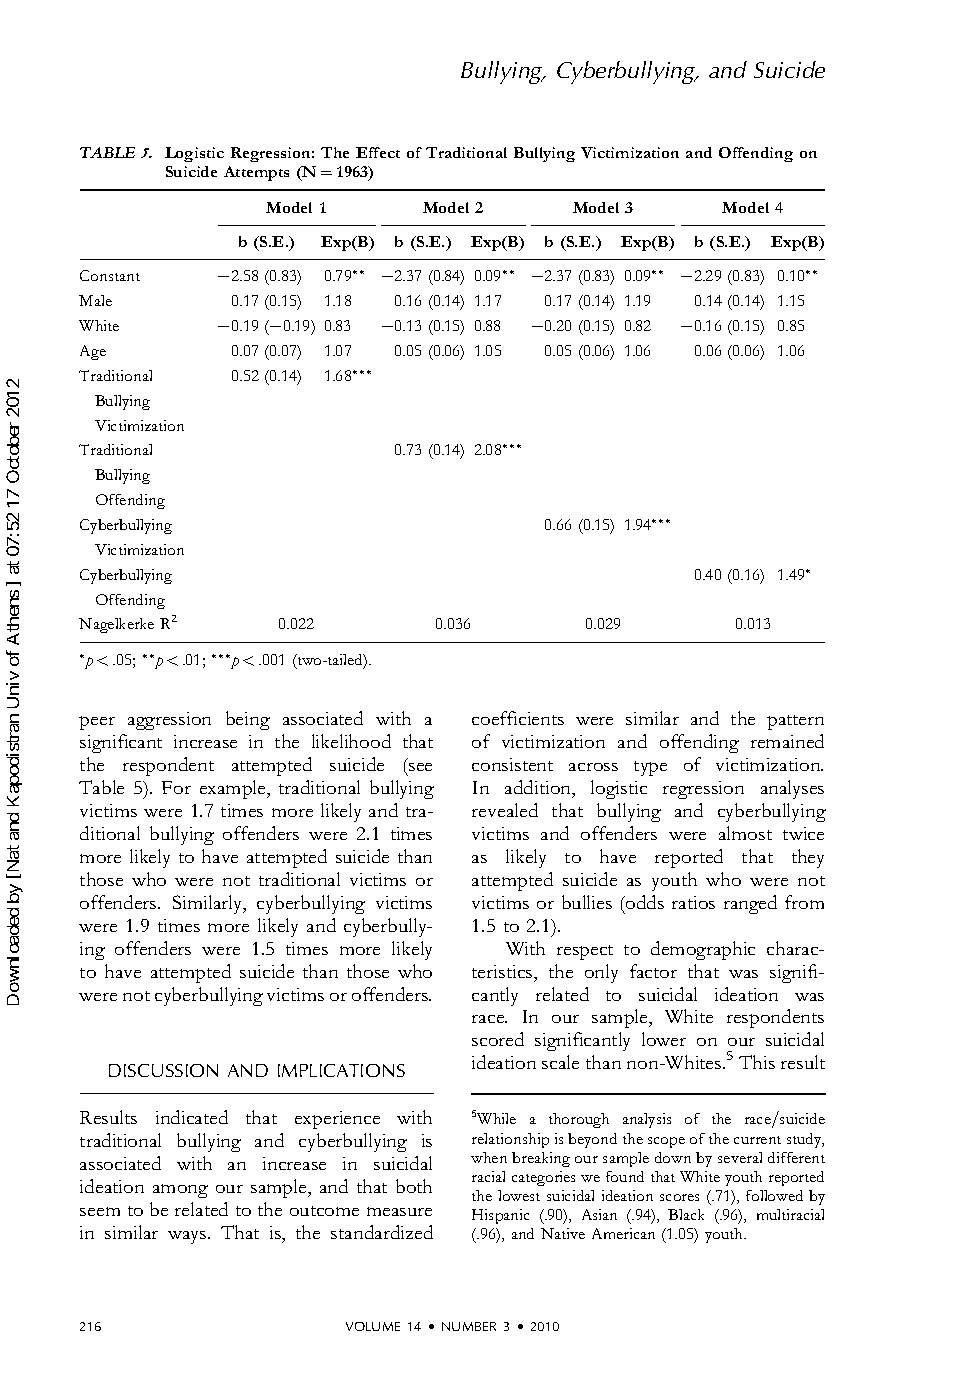 The image size is (967, 1382). I want to click on Attempts, so click(256, 173).
